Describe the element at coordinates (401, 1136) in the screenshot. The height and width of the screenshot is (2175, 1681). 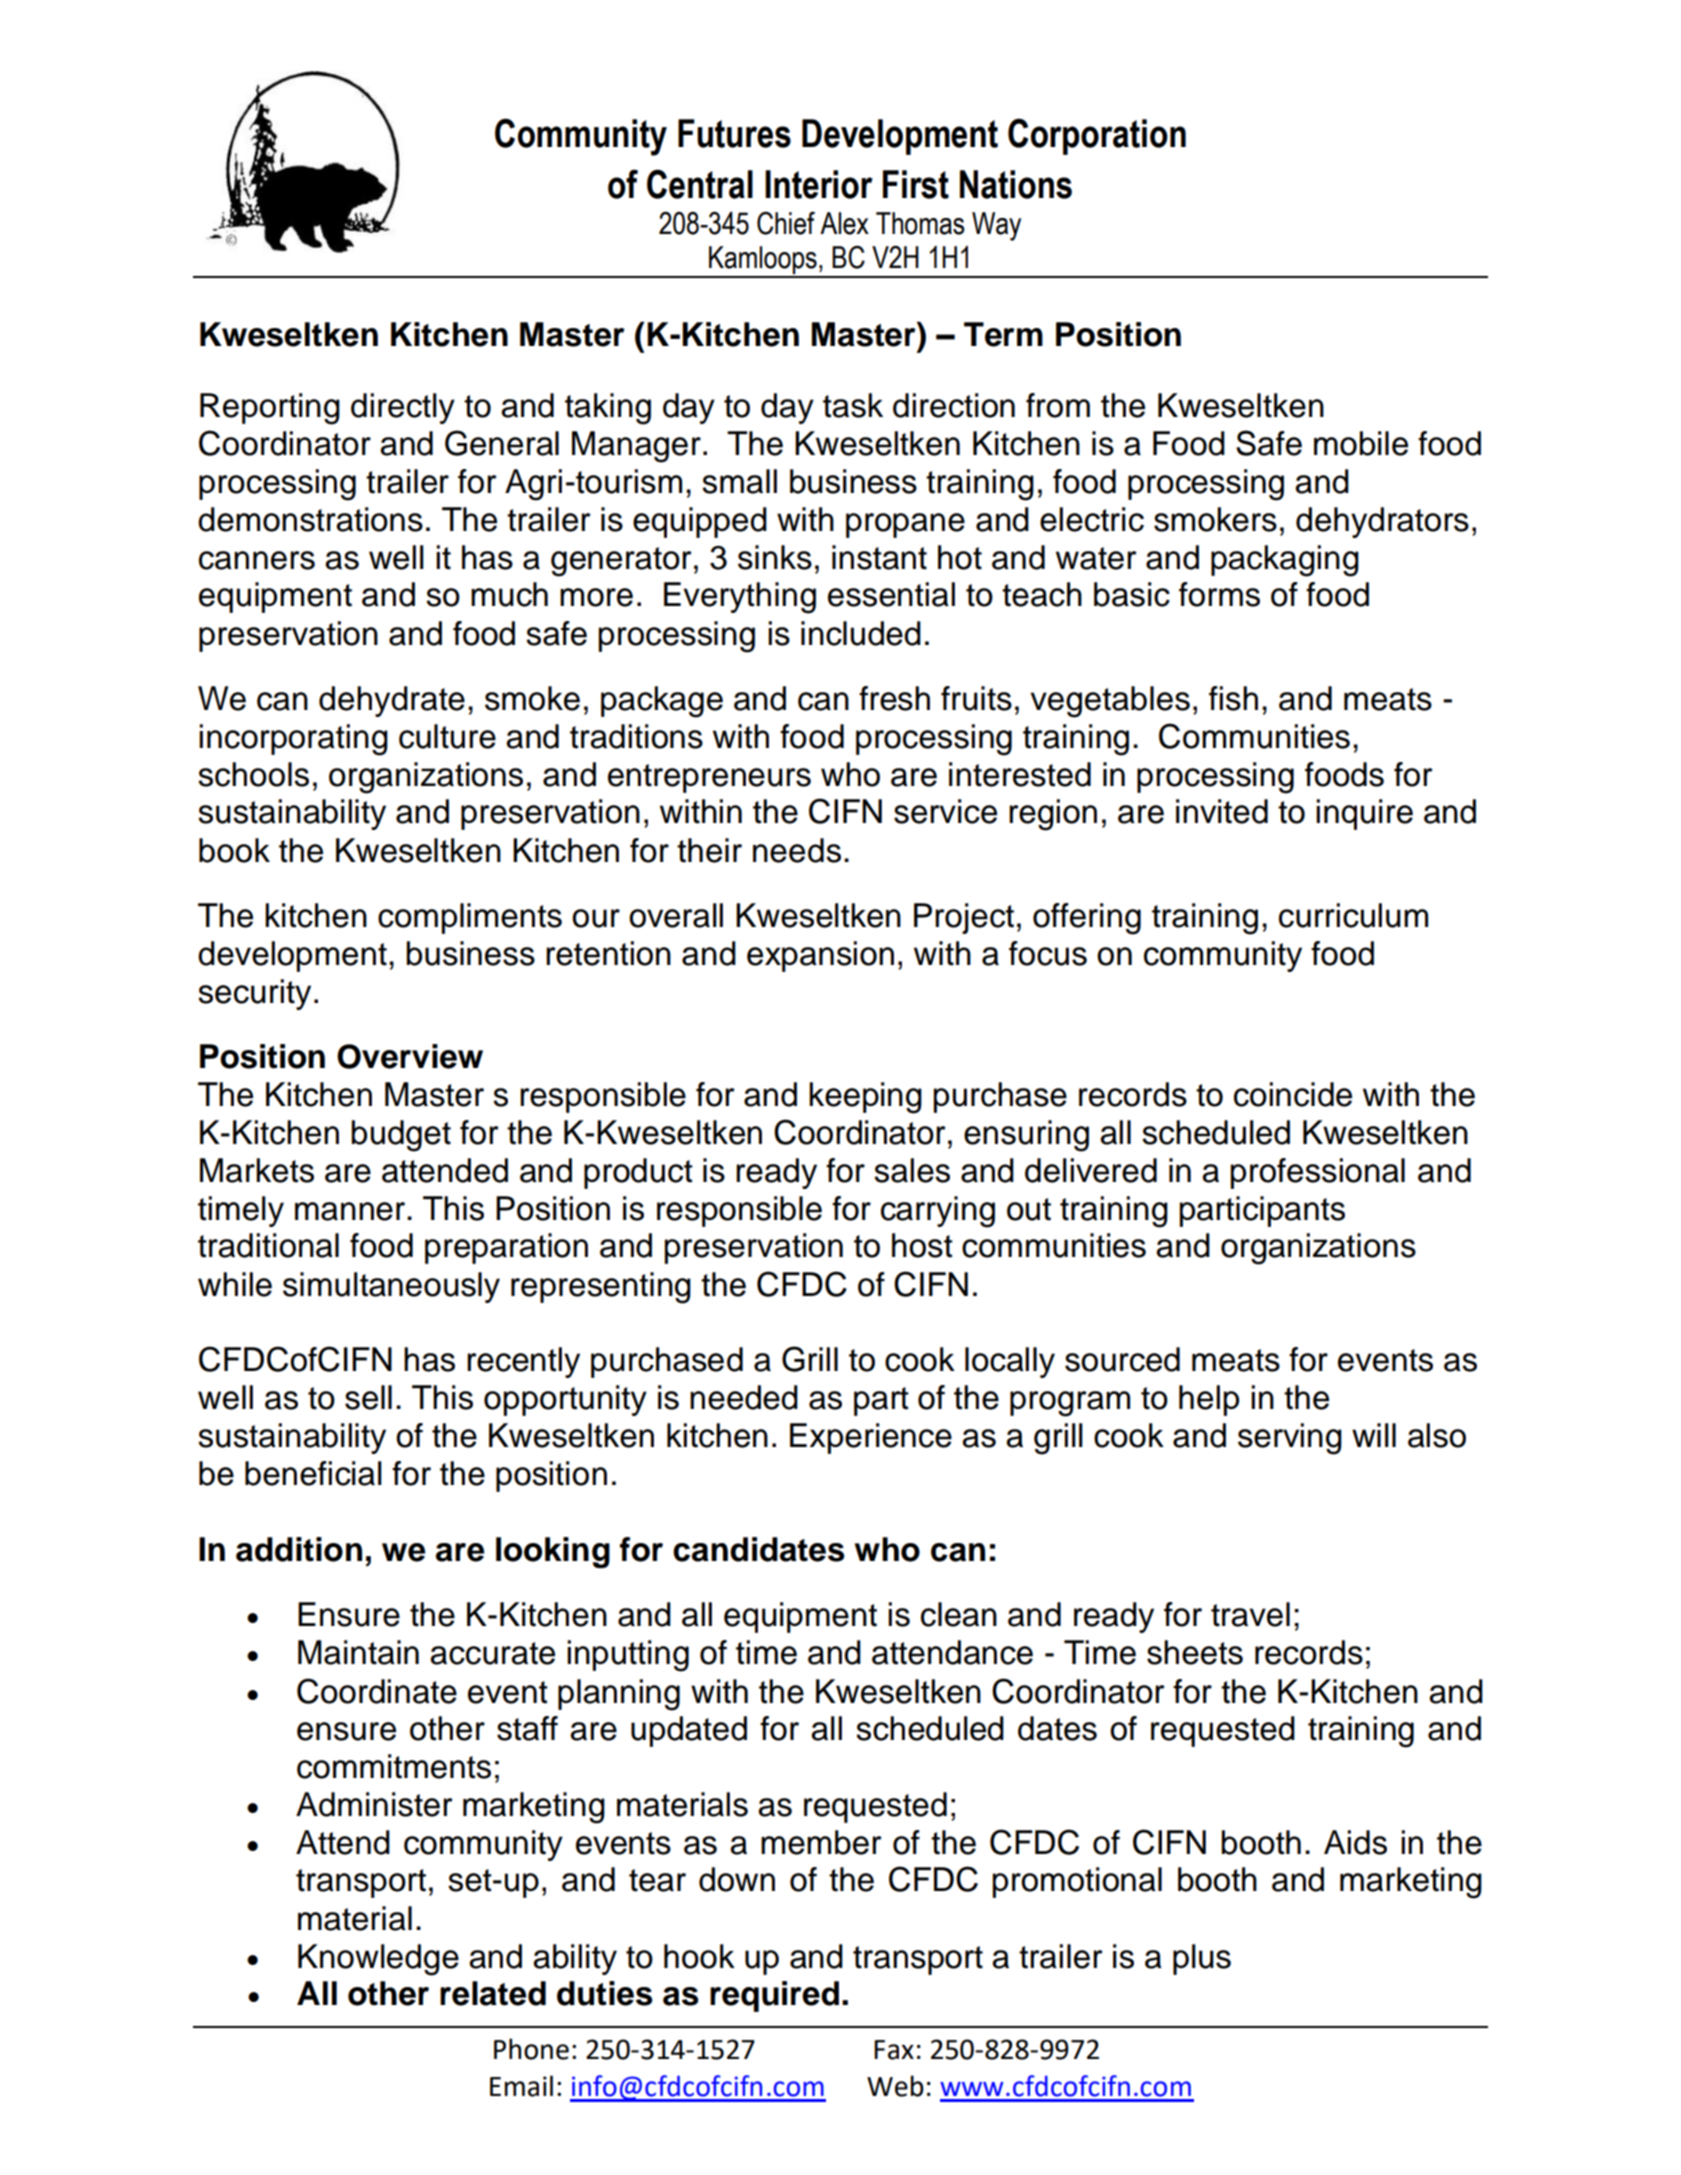
I see `budget` at that location.
